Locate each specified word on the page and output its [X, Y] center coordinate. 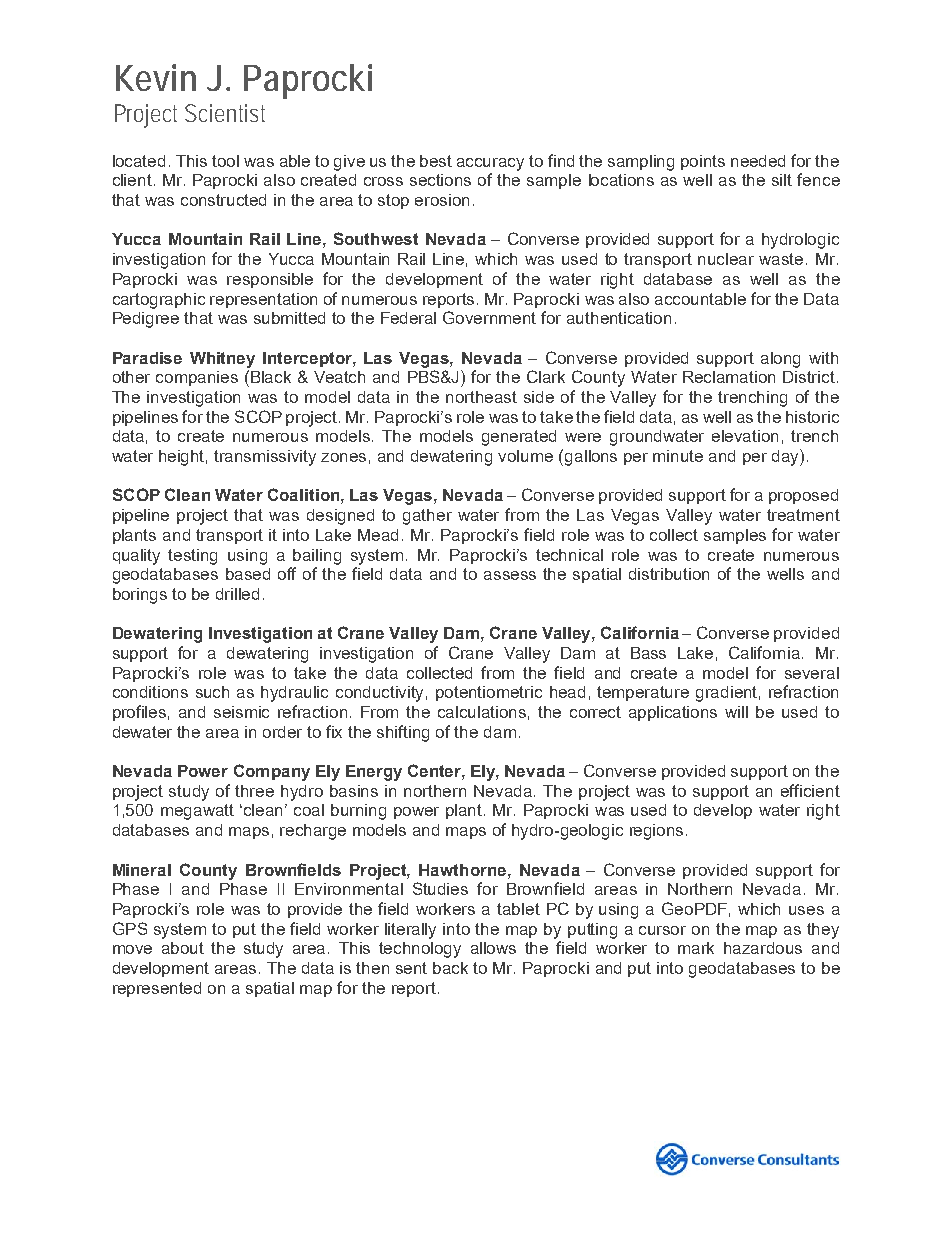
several [812, 673]
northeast [481, 397]
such [212, 692]
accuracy [490, 164]
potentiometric [489, 693]
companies [197, 378]
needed [758, 161]
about [183, 948]
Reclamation [729, 377]
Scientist [225, 113]
